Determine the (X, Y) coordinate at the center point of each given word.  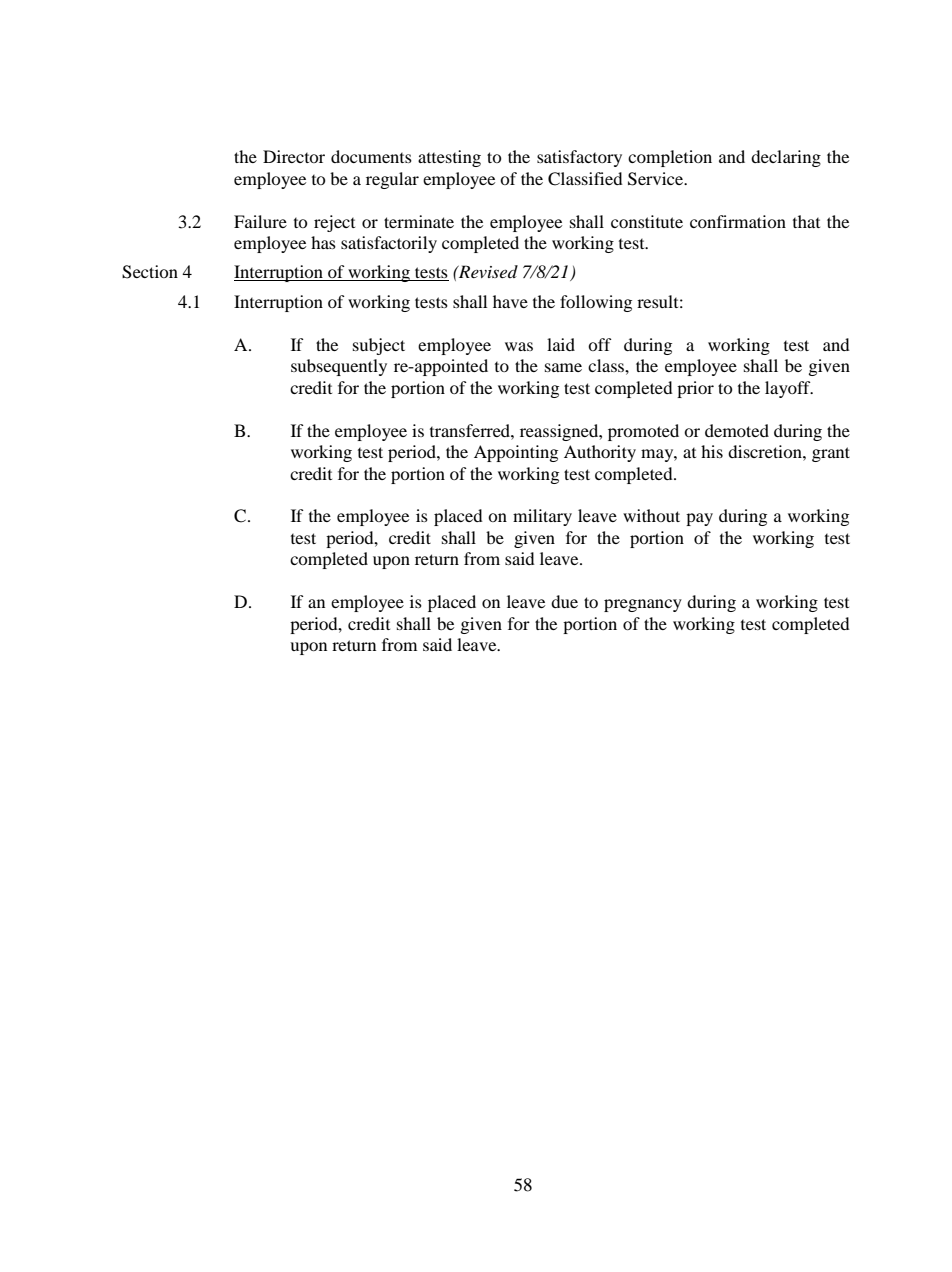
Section (150, 272)
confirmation (738, 221)
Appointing (516, 453)
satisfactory (579, 158)
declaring (786, 158)
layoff (789, 389)
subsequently (339, 367)
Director (294, 156)
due (564, 601)
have (510, 301)
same (563, 367)
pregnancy (643, 605)
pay (699, 519)
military (542, 517)
